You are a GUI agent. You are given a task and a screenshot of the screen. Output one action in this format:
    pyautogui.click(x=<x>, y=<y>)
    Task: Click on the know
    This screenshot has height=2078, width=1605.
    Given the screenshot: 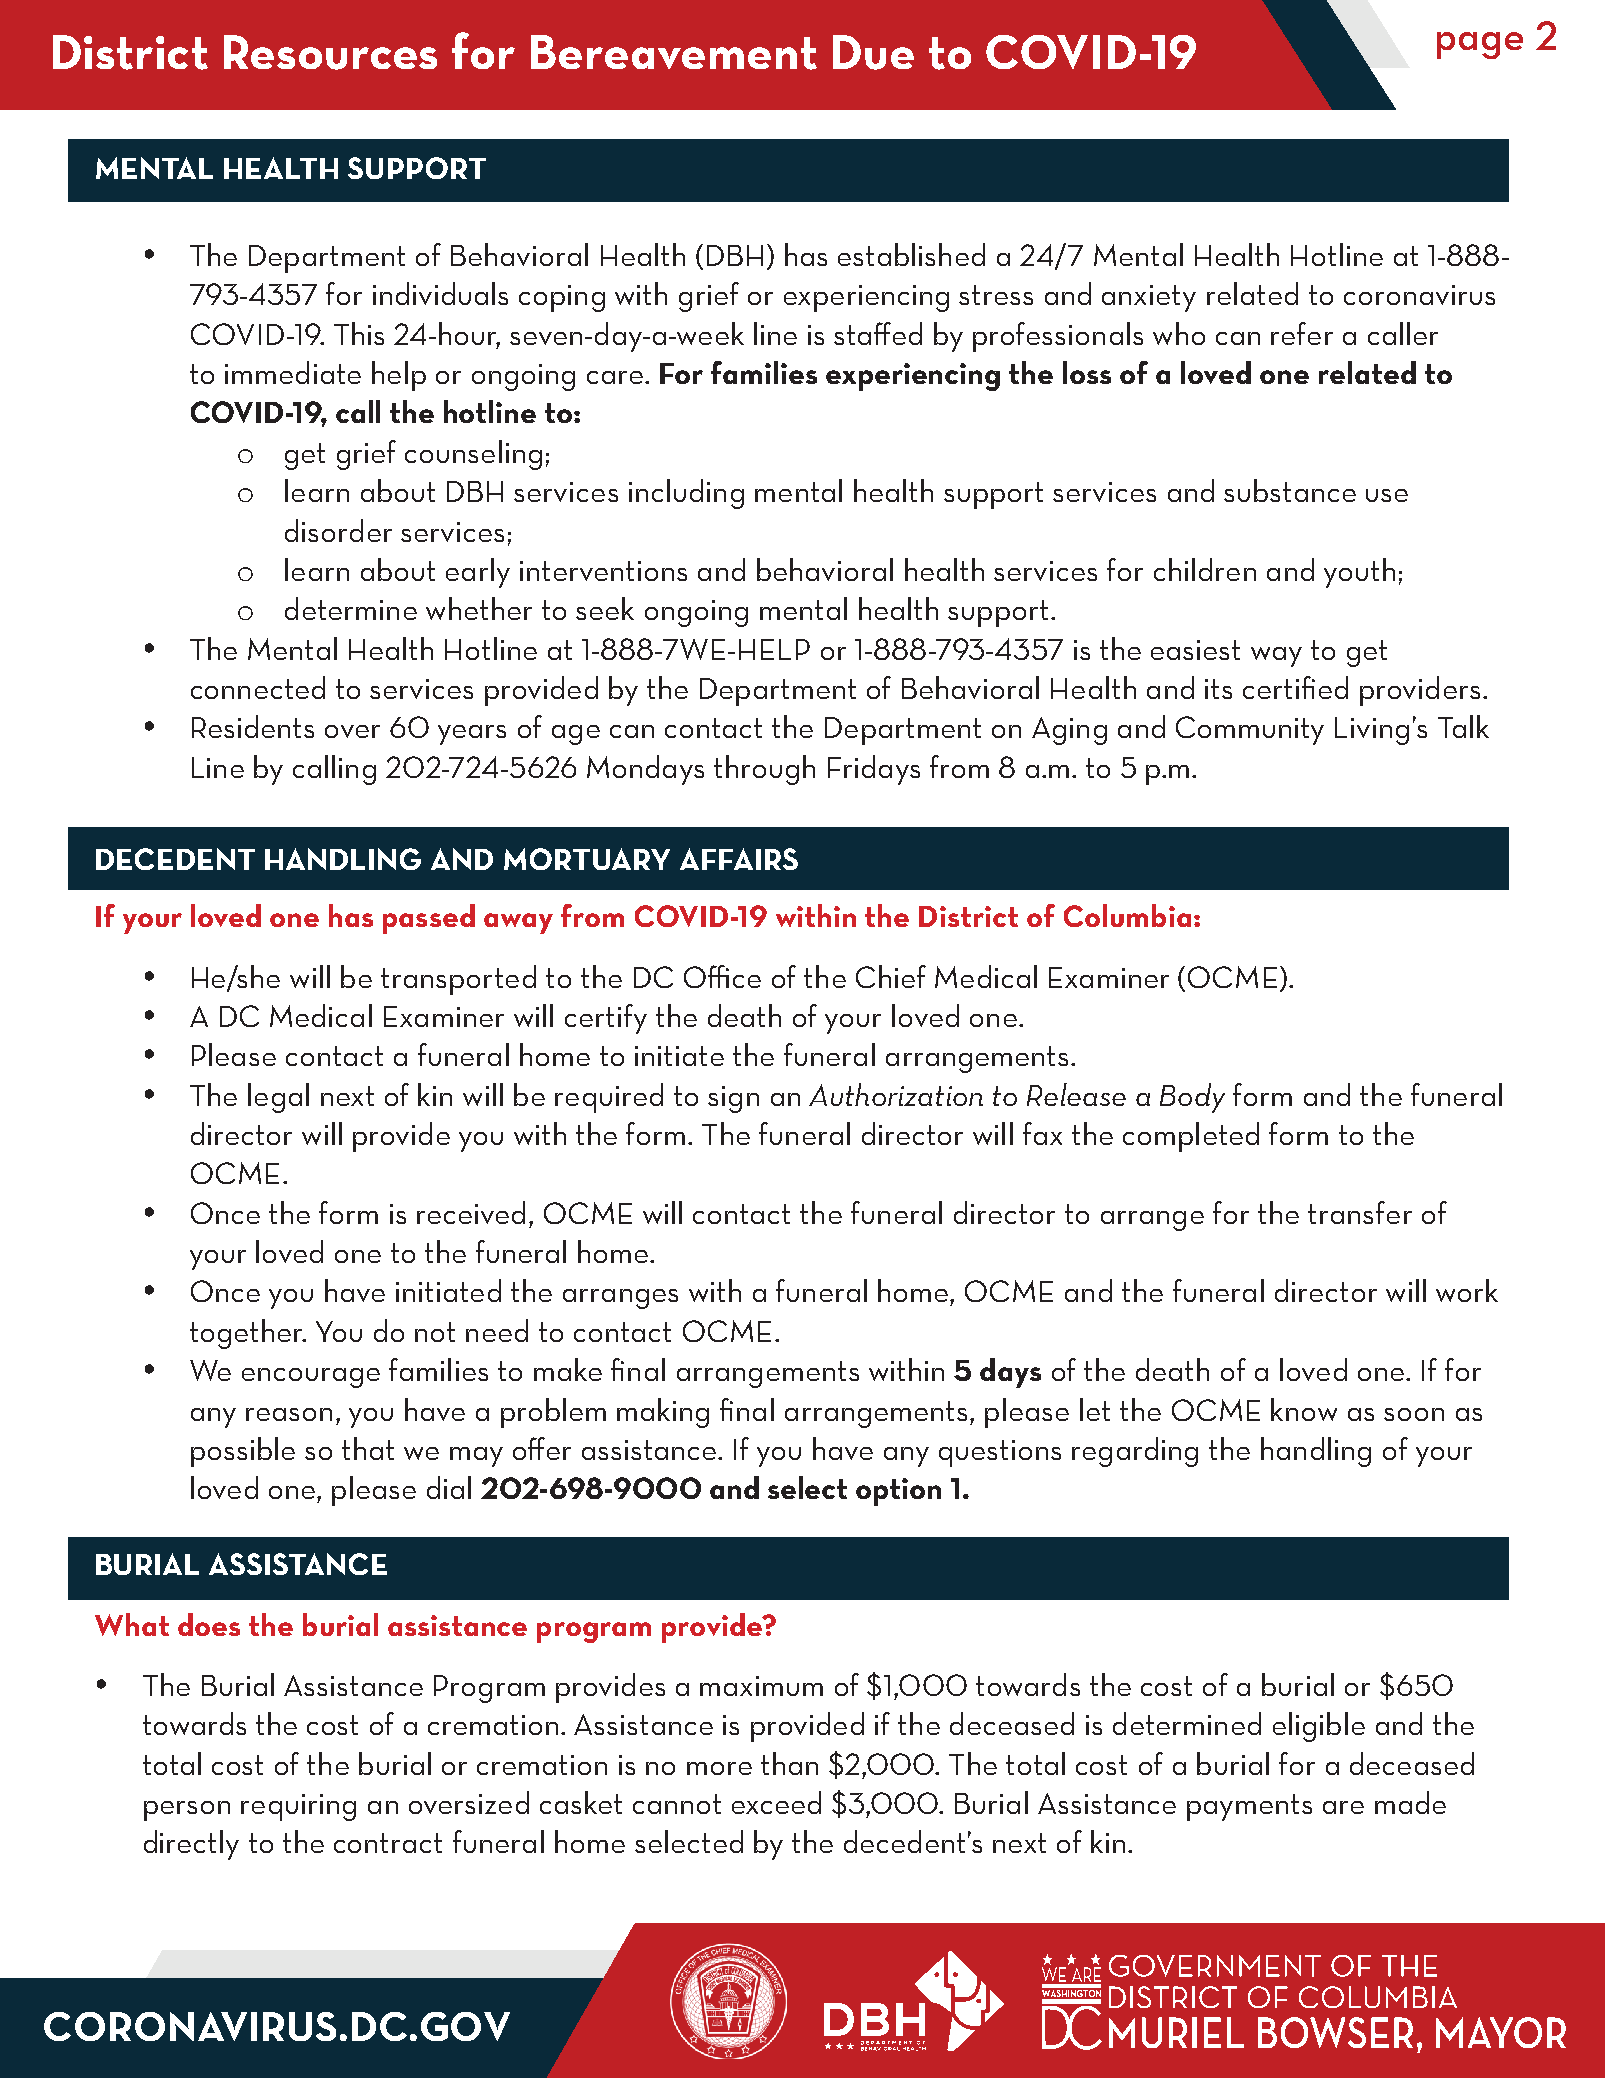 What is the action you would take?
    pyautogui.click(x=1304, y=1409)
